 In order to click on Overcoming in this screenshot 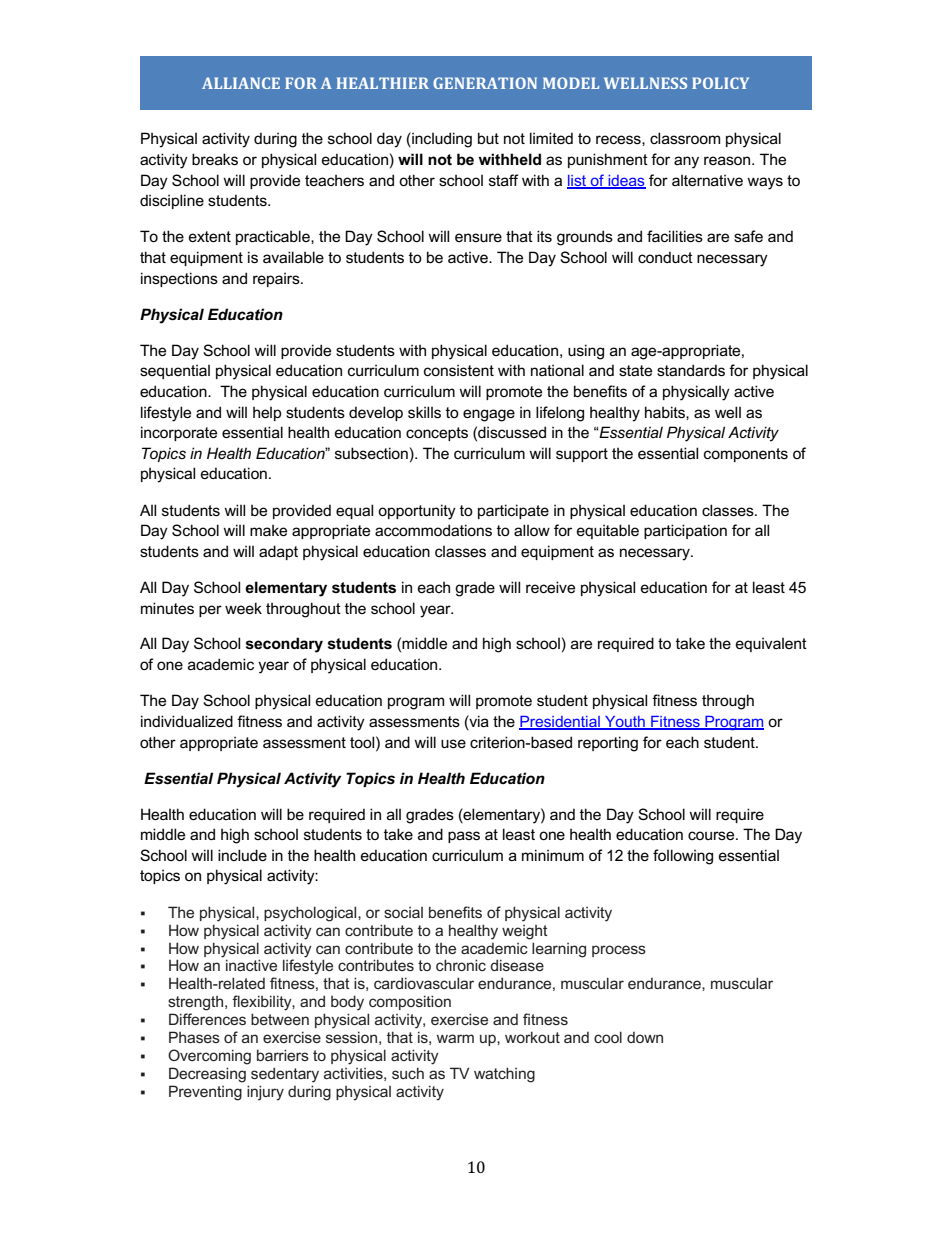, I will do `click(209, 1057)`.
